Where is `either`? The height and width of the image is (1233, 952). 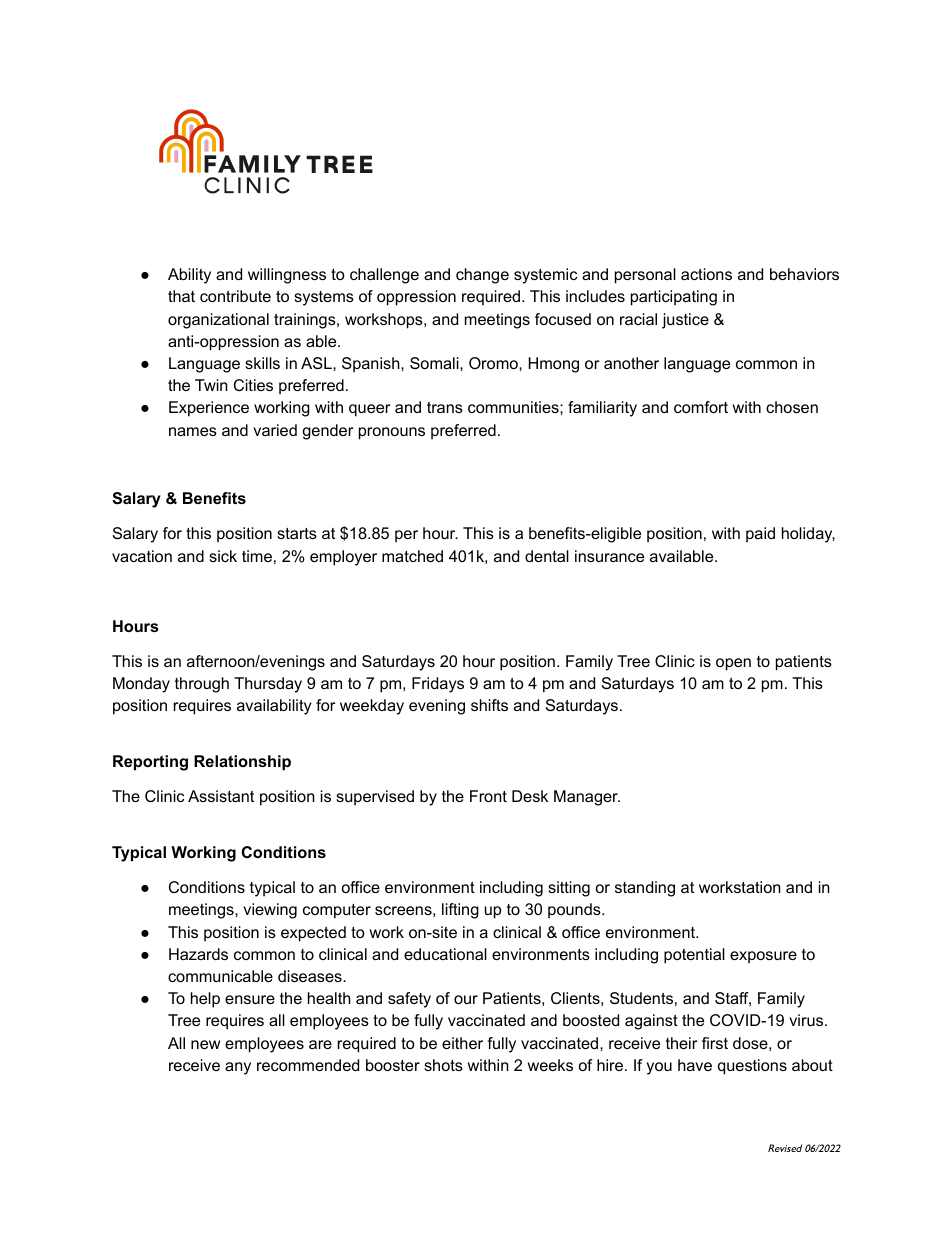
either is located at coordinates (462, 1043).
